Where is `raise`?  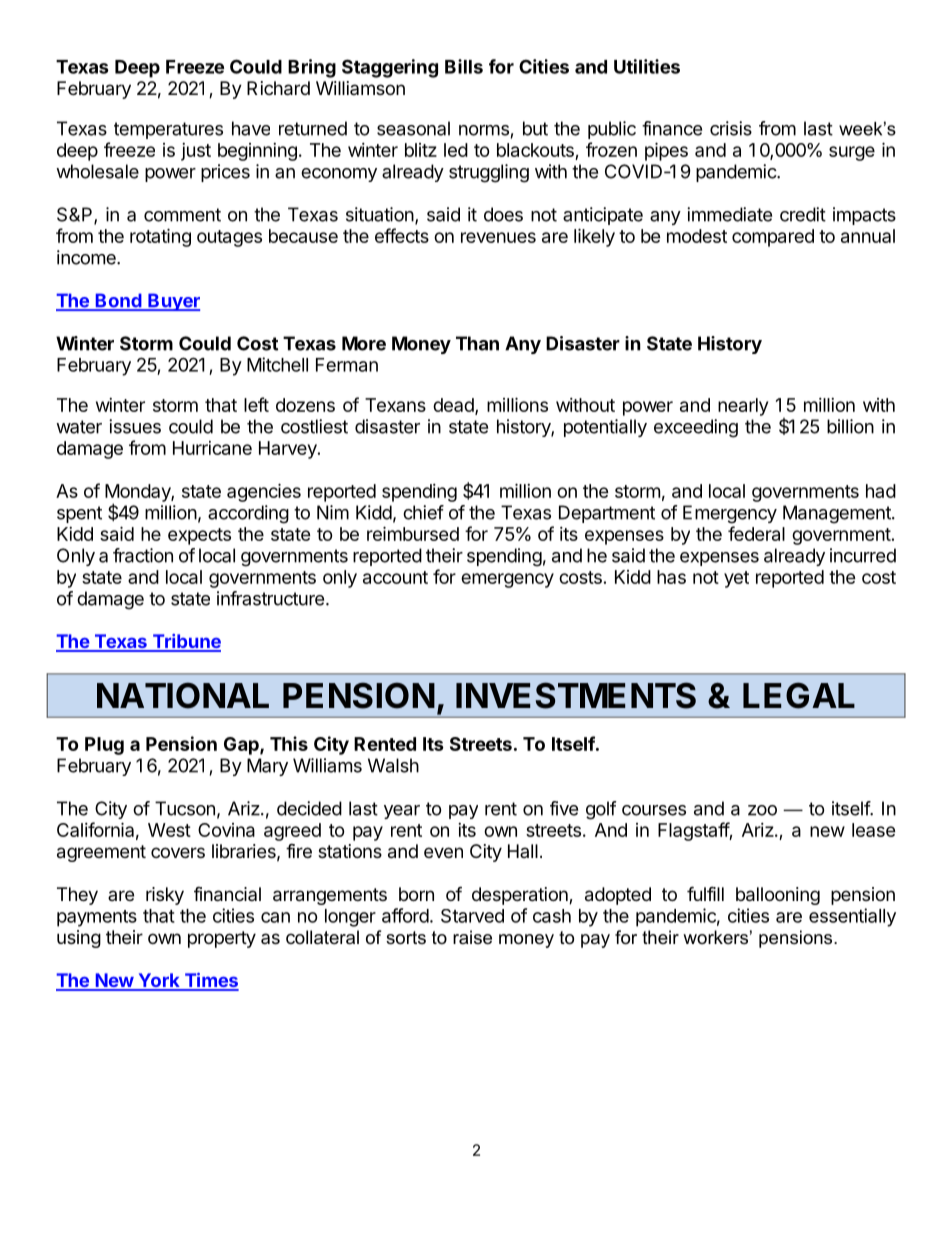
raise is located at coordinates (472, 937).
